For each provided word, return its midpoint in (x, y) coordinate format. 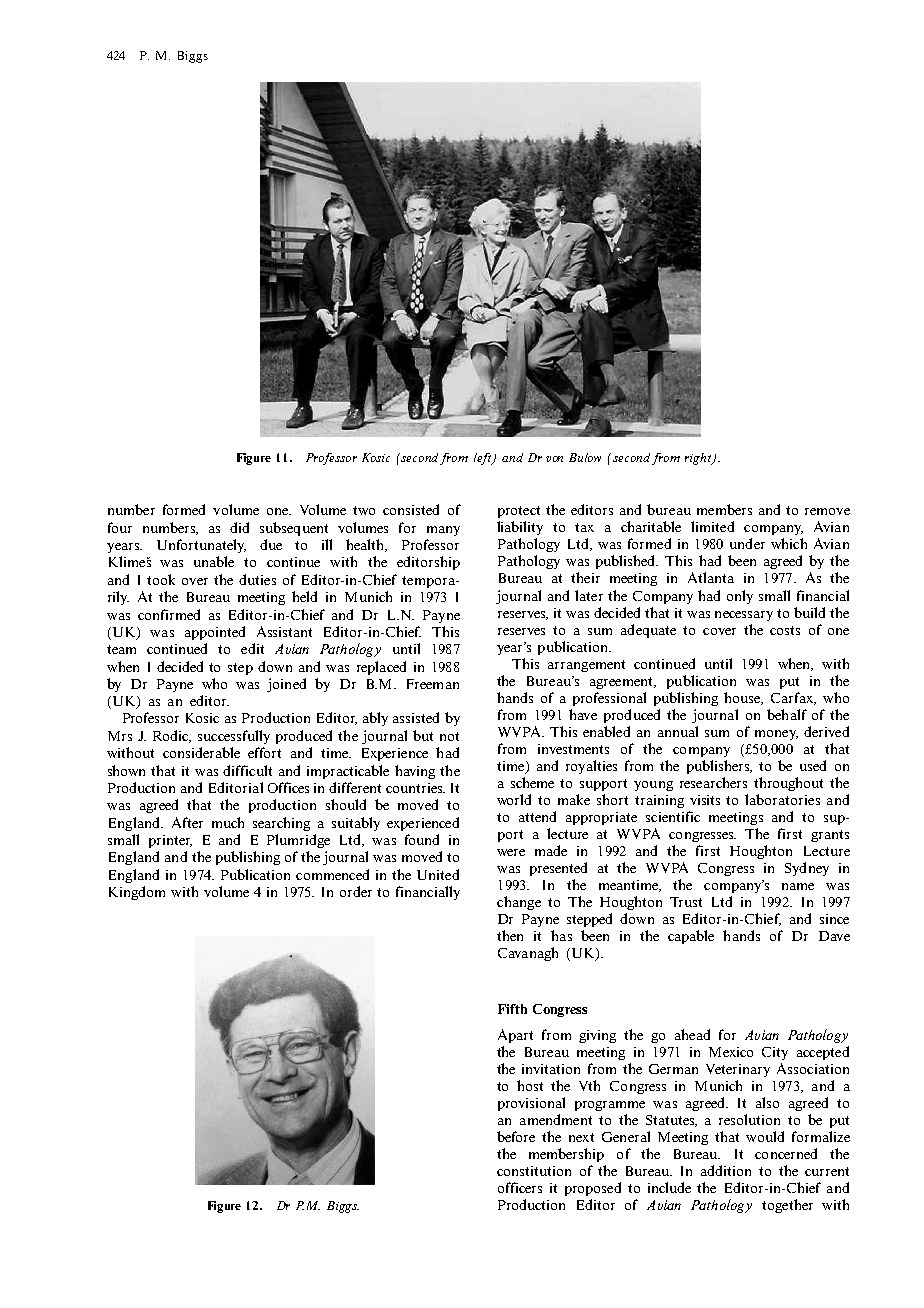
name (798, 886)
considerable (201, 752)
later (589, 595)
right (699, 459)
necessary (744, 616)
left (484, 459)
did (239, 527)
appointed (215, 633)
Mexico (731, 1052)
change (519, 903)
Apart (515, 1036)
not (449, 736)
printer (170, 841)
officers (520, 1187)
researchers (713, 782)
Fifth (512, 1009)
